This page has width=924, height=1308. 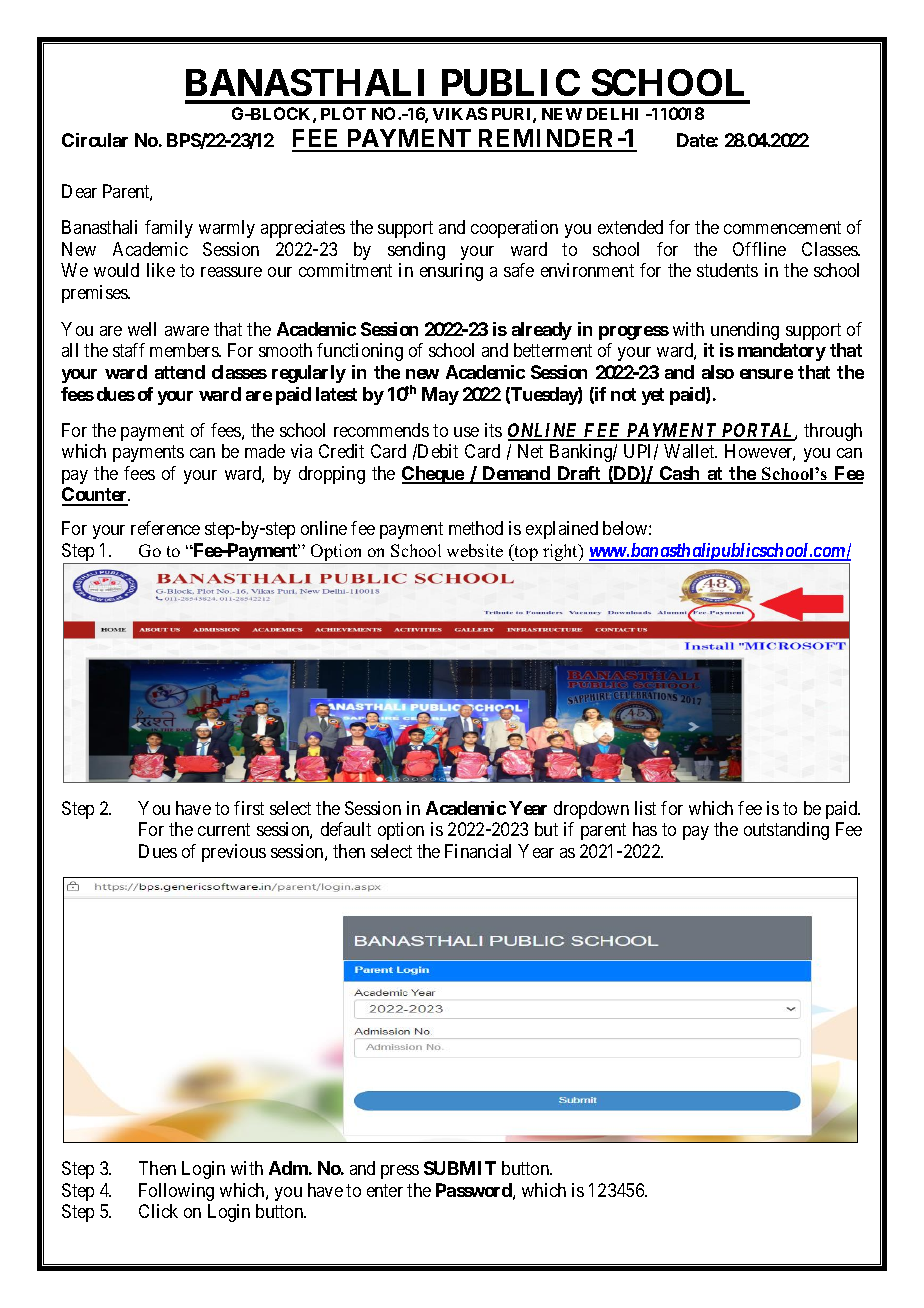 What do you see at coordinates (460, 1168) in the page?
I see `SUBMIT` at bounding box center [460, 1168].
